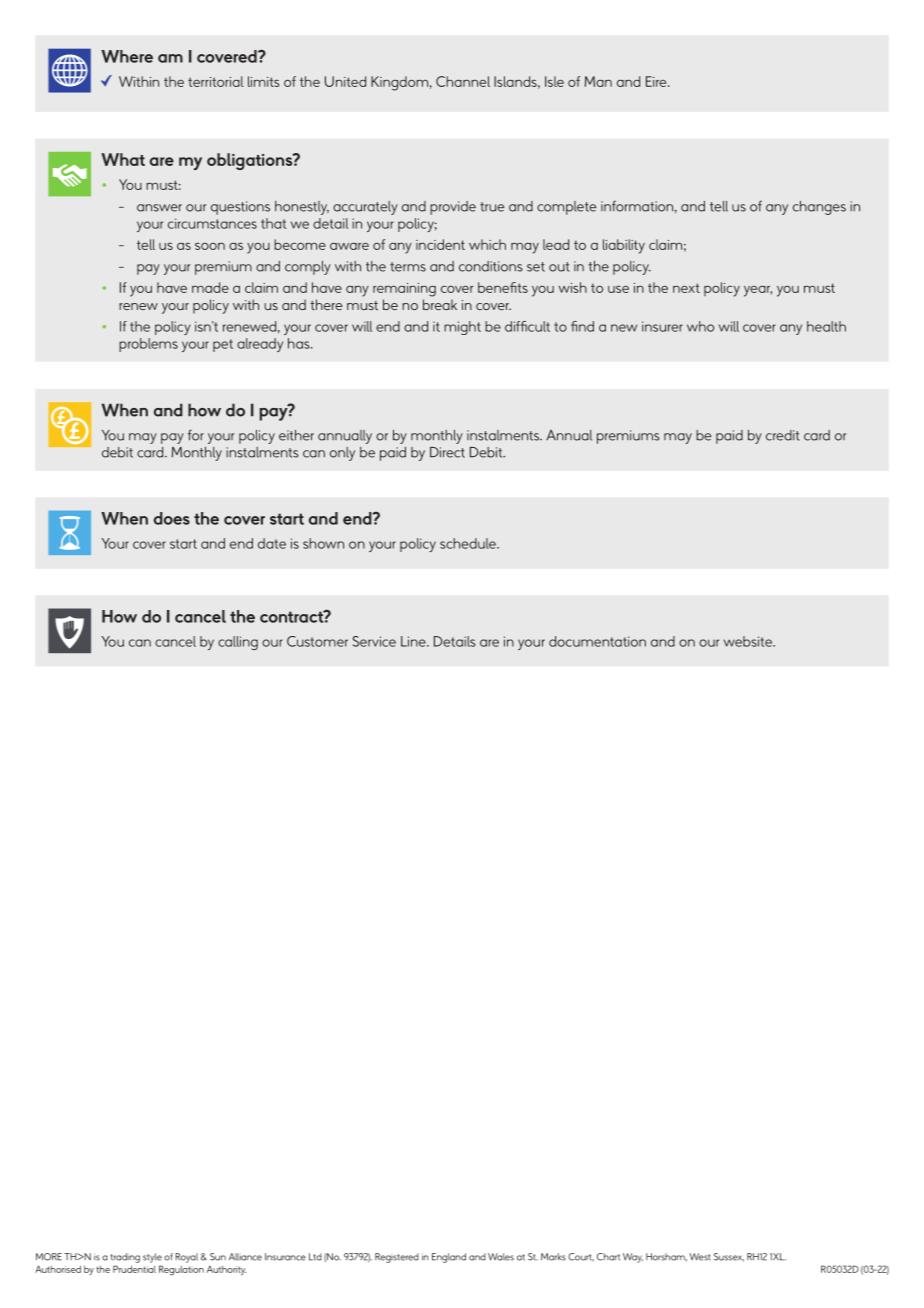 The image size is (924, 1308). What do you see at coordinates (449, 1258) in the document?
I see `England` at bounding box center [449, 1258].
